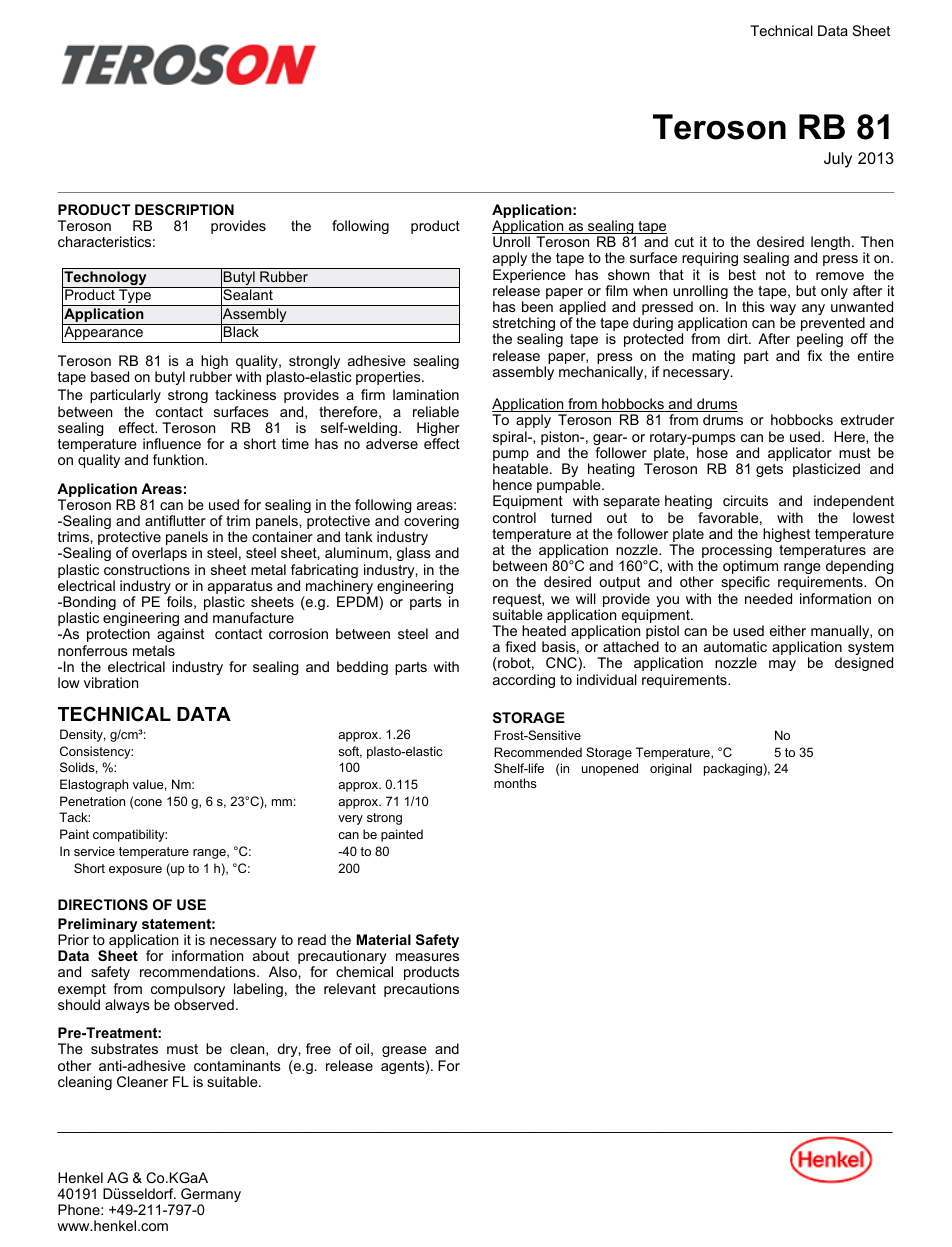 Image resolution: width=952 pixels, height=1247 pixels. Describe the element at coordinates (404, 1051) in the screenshot. I see `grease` at that location.
